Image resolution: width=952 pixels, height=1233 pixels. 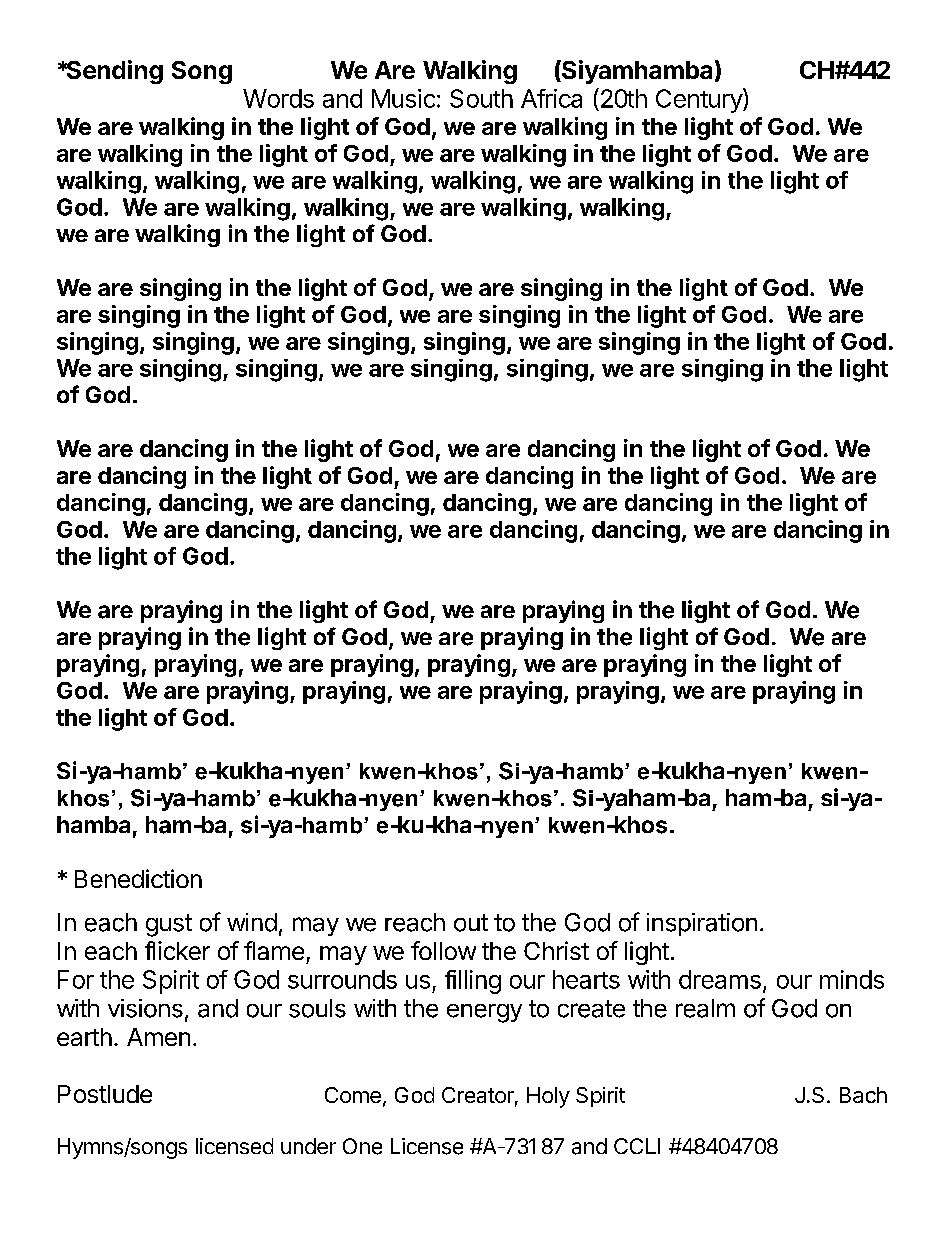 What do you see at coordinates (158, 1037) in the screenshot?
I see `Amen` at bounding box center [158, 1037].
